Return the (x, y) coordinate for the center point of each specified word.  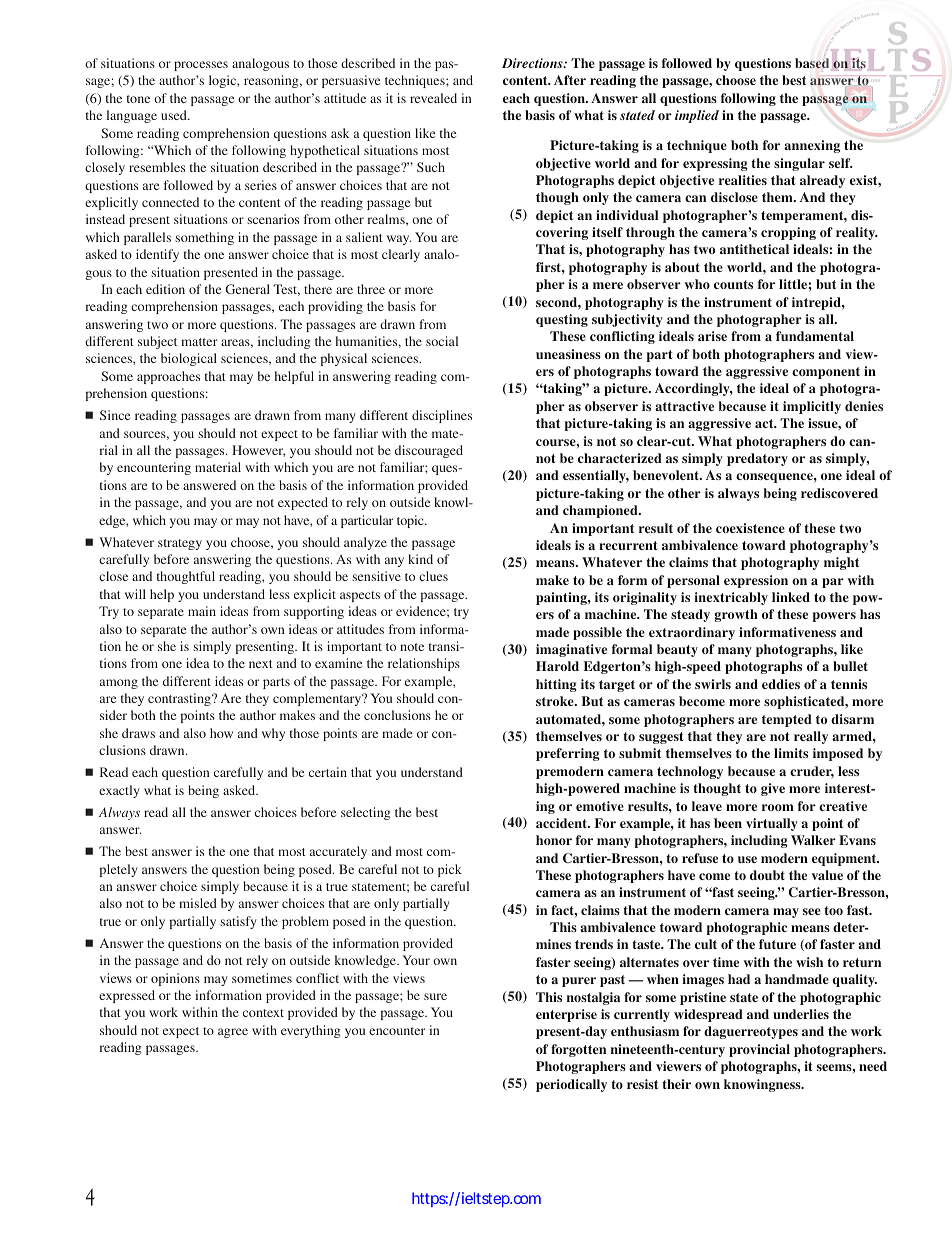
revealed (433, 98)
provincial (759, 1050)
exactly (119, 791)
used (175, 115)
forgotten (578, 1050)
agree (233, 1033)
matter (199, 342)
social (442, 341)
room (778, 807)
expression (756, 581)
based (813, 64)
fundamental (815, 336)
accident (562, 823)
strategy (180, 544)
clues (433, 576)
